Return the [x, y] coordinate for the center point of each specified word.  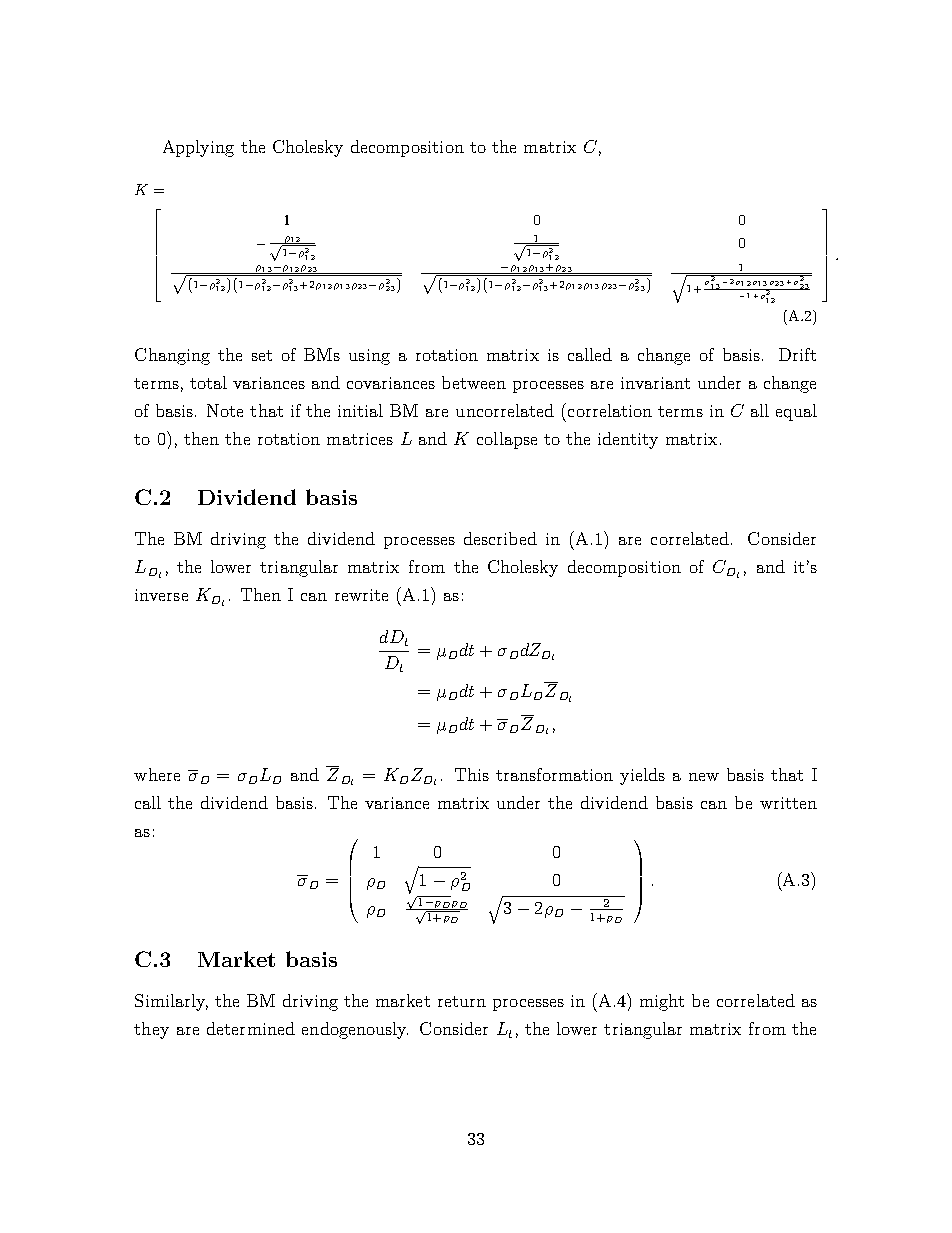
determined [251, 1028]
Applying [198, 148]
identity [628, 440]
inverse [161, 595]
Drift [797, 354]
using [369, 357]
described [500, 538]
